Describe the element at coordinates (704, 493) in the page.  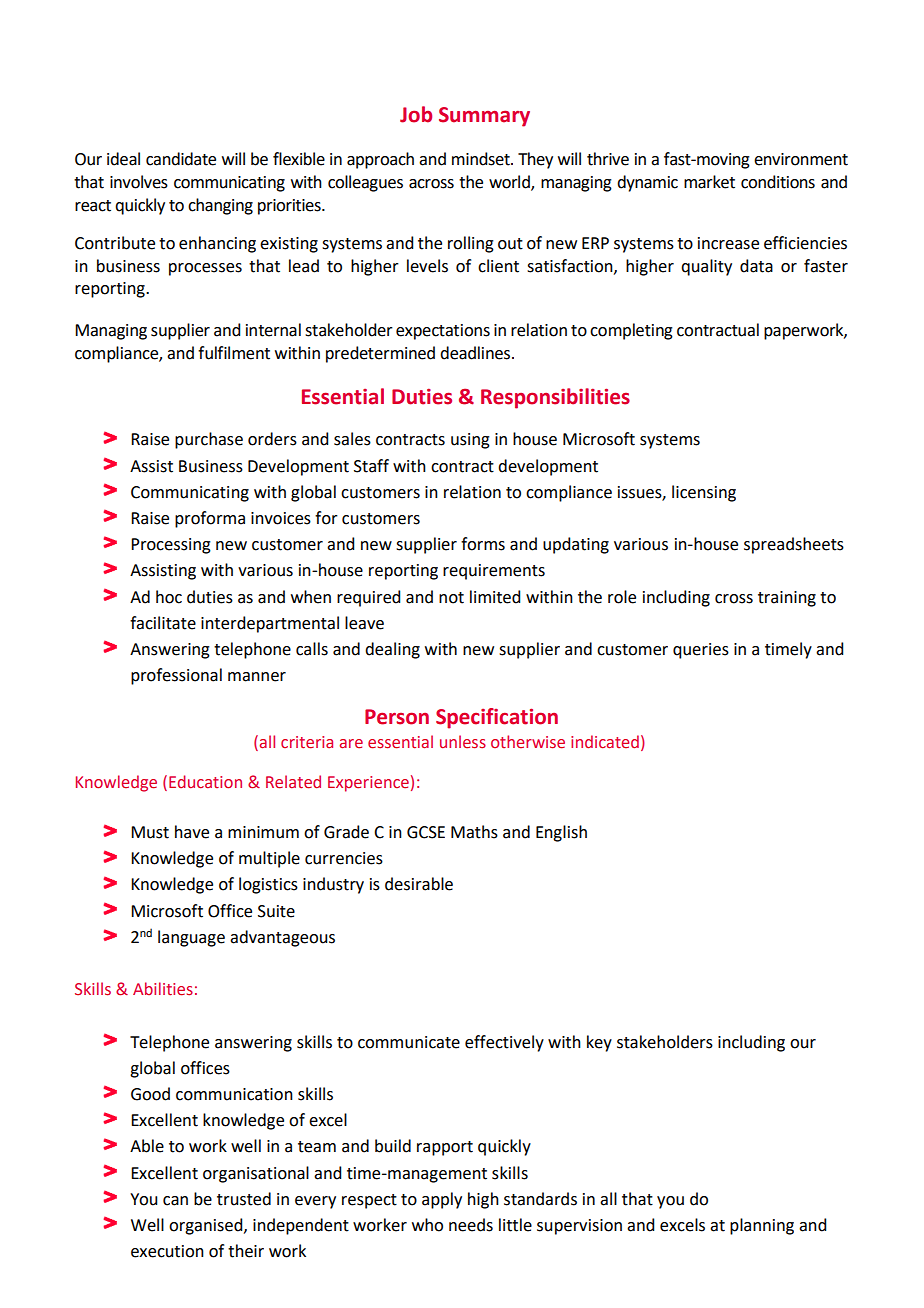
I see `licensing` at that location.
